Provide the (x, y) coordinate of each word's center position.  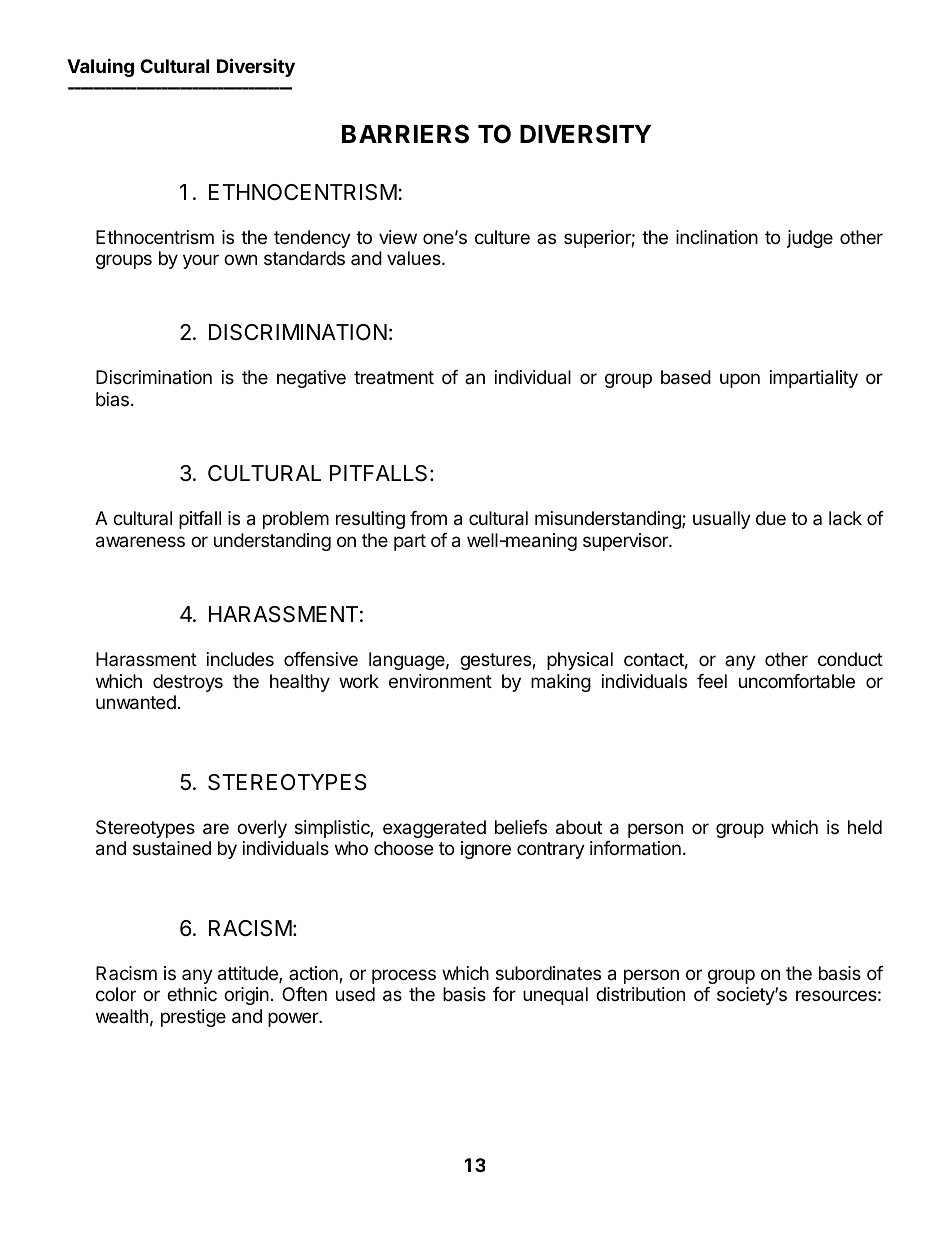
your (201, 261)
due (771, 518)
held (865, 827)
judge (810, 239)
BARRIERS (405, 134)
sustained (172, 848)
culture (502, 237)
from (428, 518)
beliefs (521, 827)
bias (112, 399)
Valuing (100, 67)
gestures (496, 661)
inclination (717, 237)
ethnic (192, 994)
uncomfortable (797, 681)
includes (240, 659)
